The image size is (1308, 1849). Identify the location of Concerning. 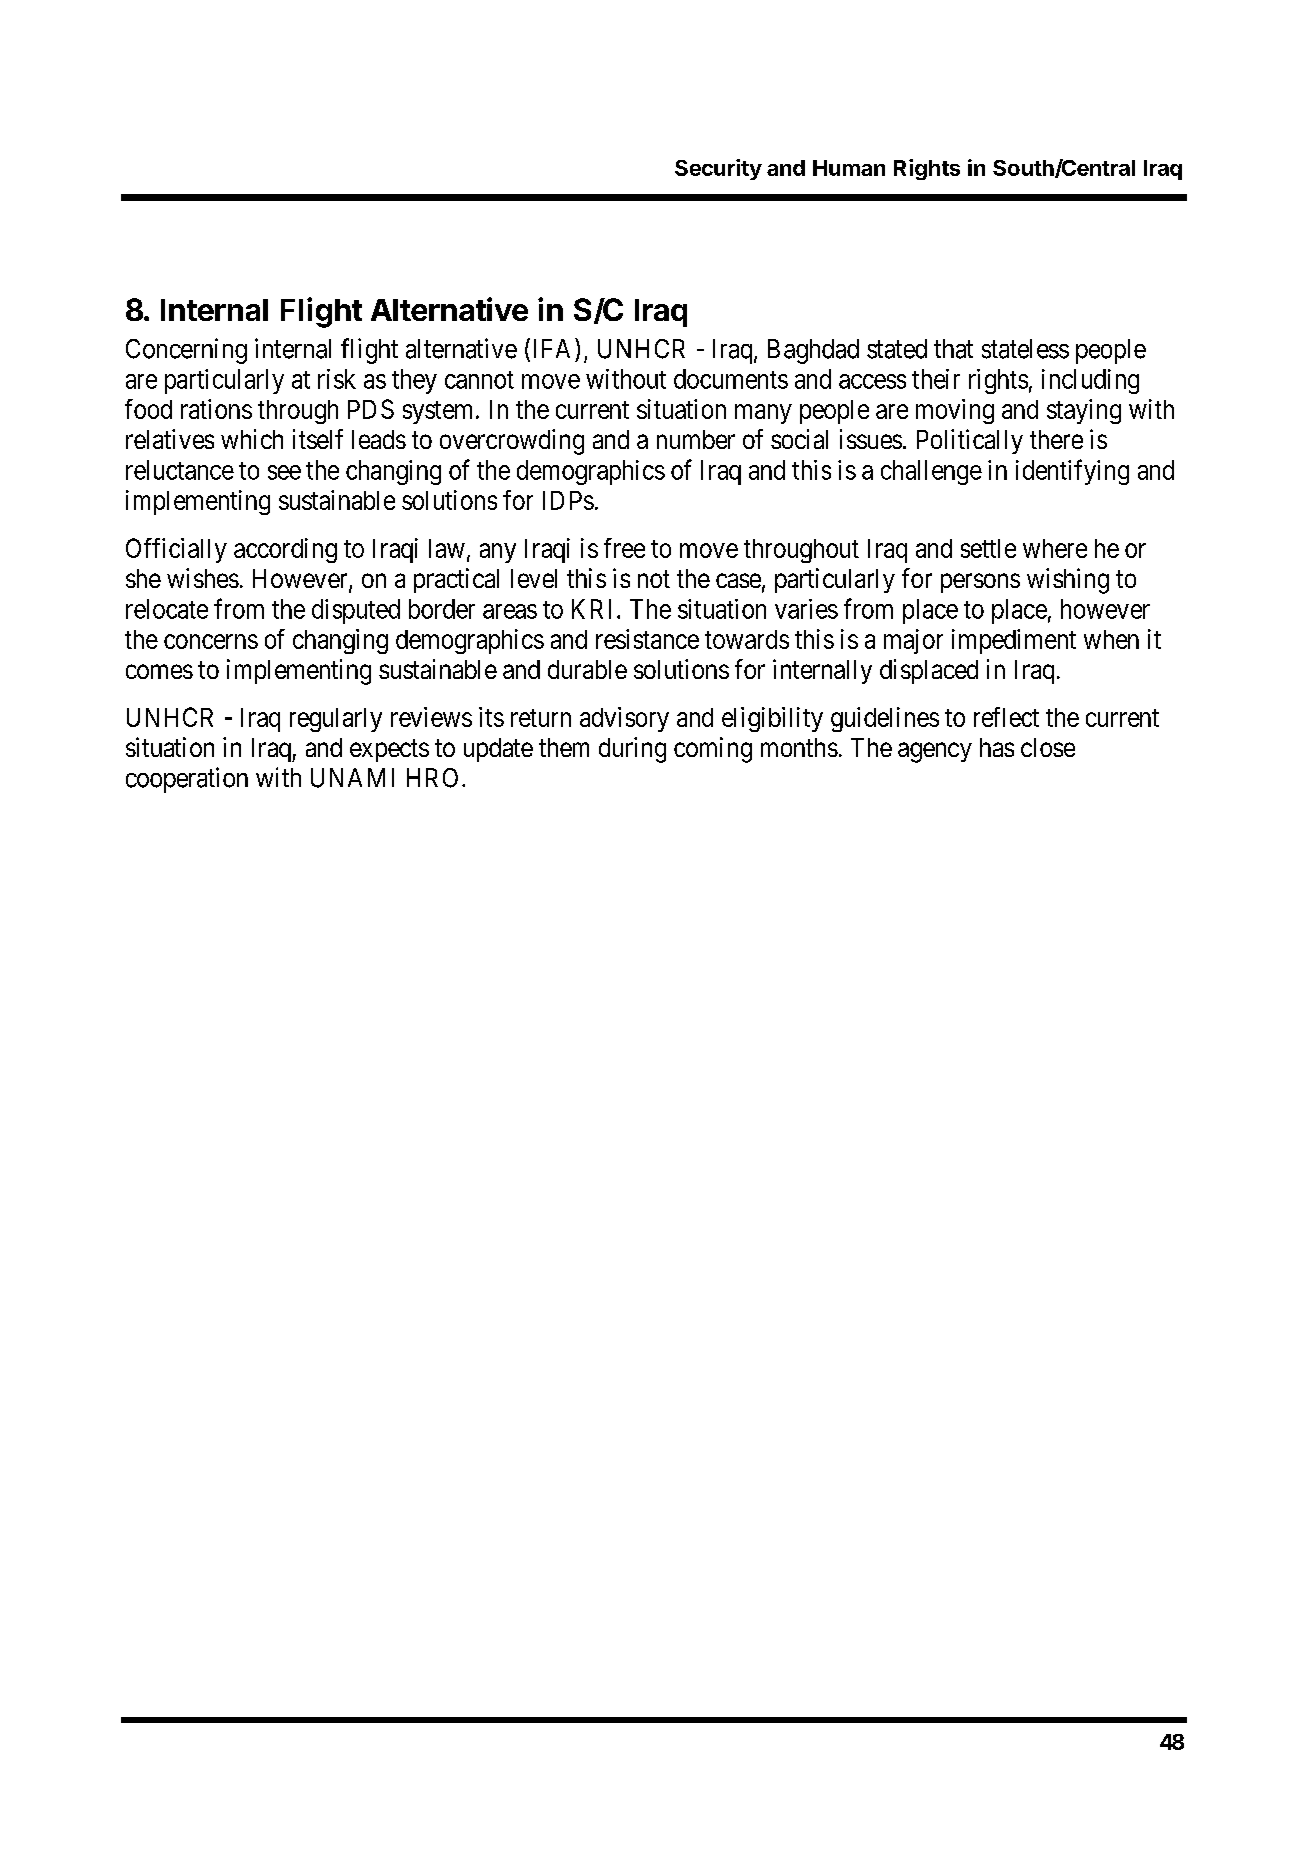
(186, 351).
